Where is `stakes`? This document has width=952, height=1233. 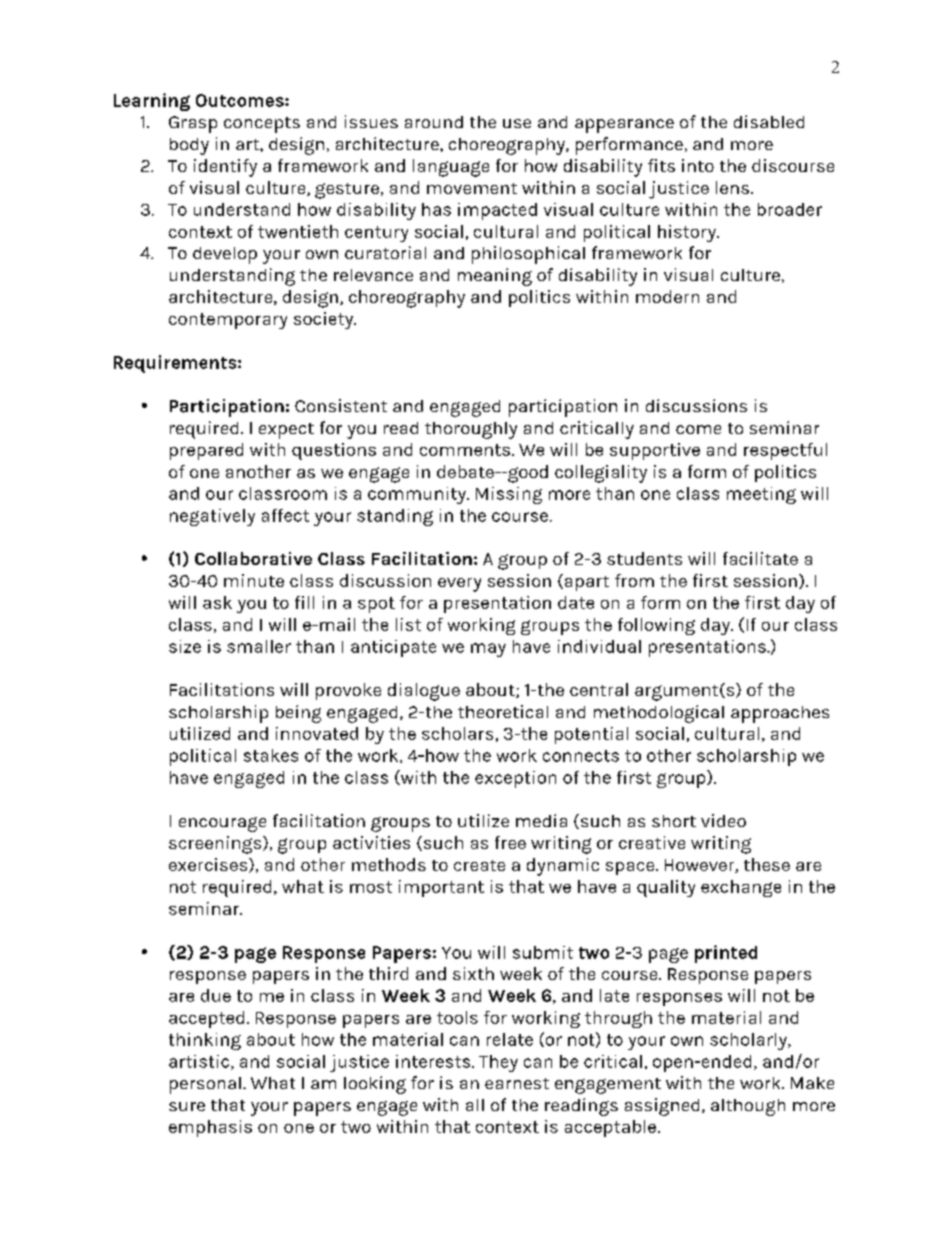
stakes is located at coordinates (271, 755).
